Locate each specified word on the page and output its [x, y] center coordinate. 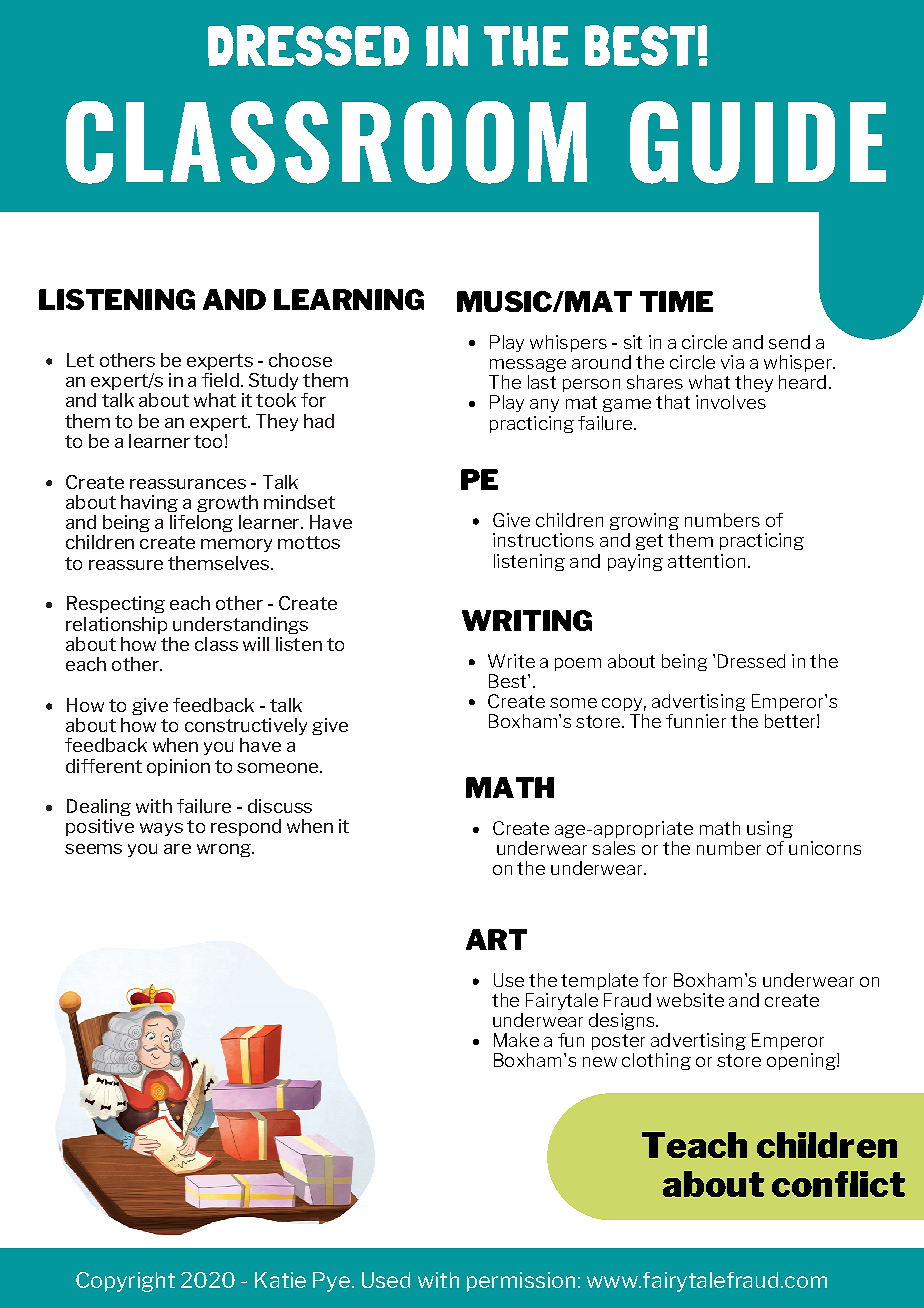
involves [731, 402]
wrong [225, 850]
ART [496, 939]
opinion [178, 767]
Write [511, 661]
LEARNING [349, 299]
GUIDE [758, 142]
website [690, 1000]
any [544, 405]
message [528, 365]
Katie [280, 1280]
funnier [696, 721]
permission [521, 1282]
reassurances [188, 484]
